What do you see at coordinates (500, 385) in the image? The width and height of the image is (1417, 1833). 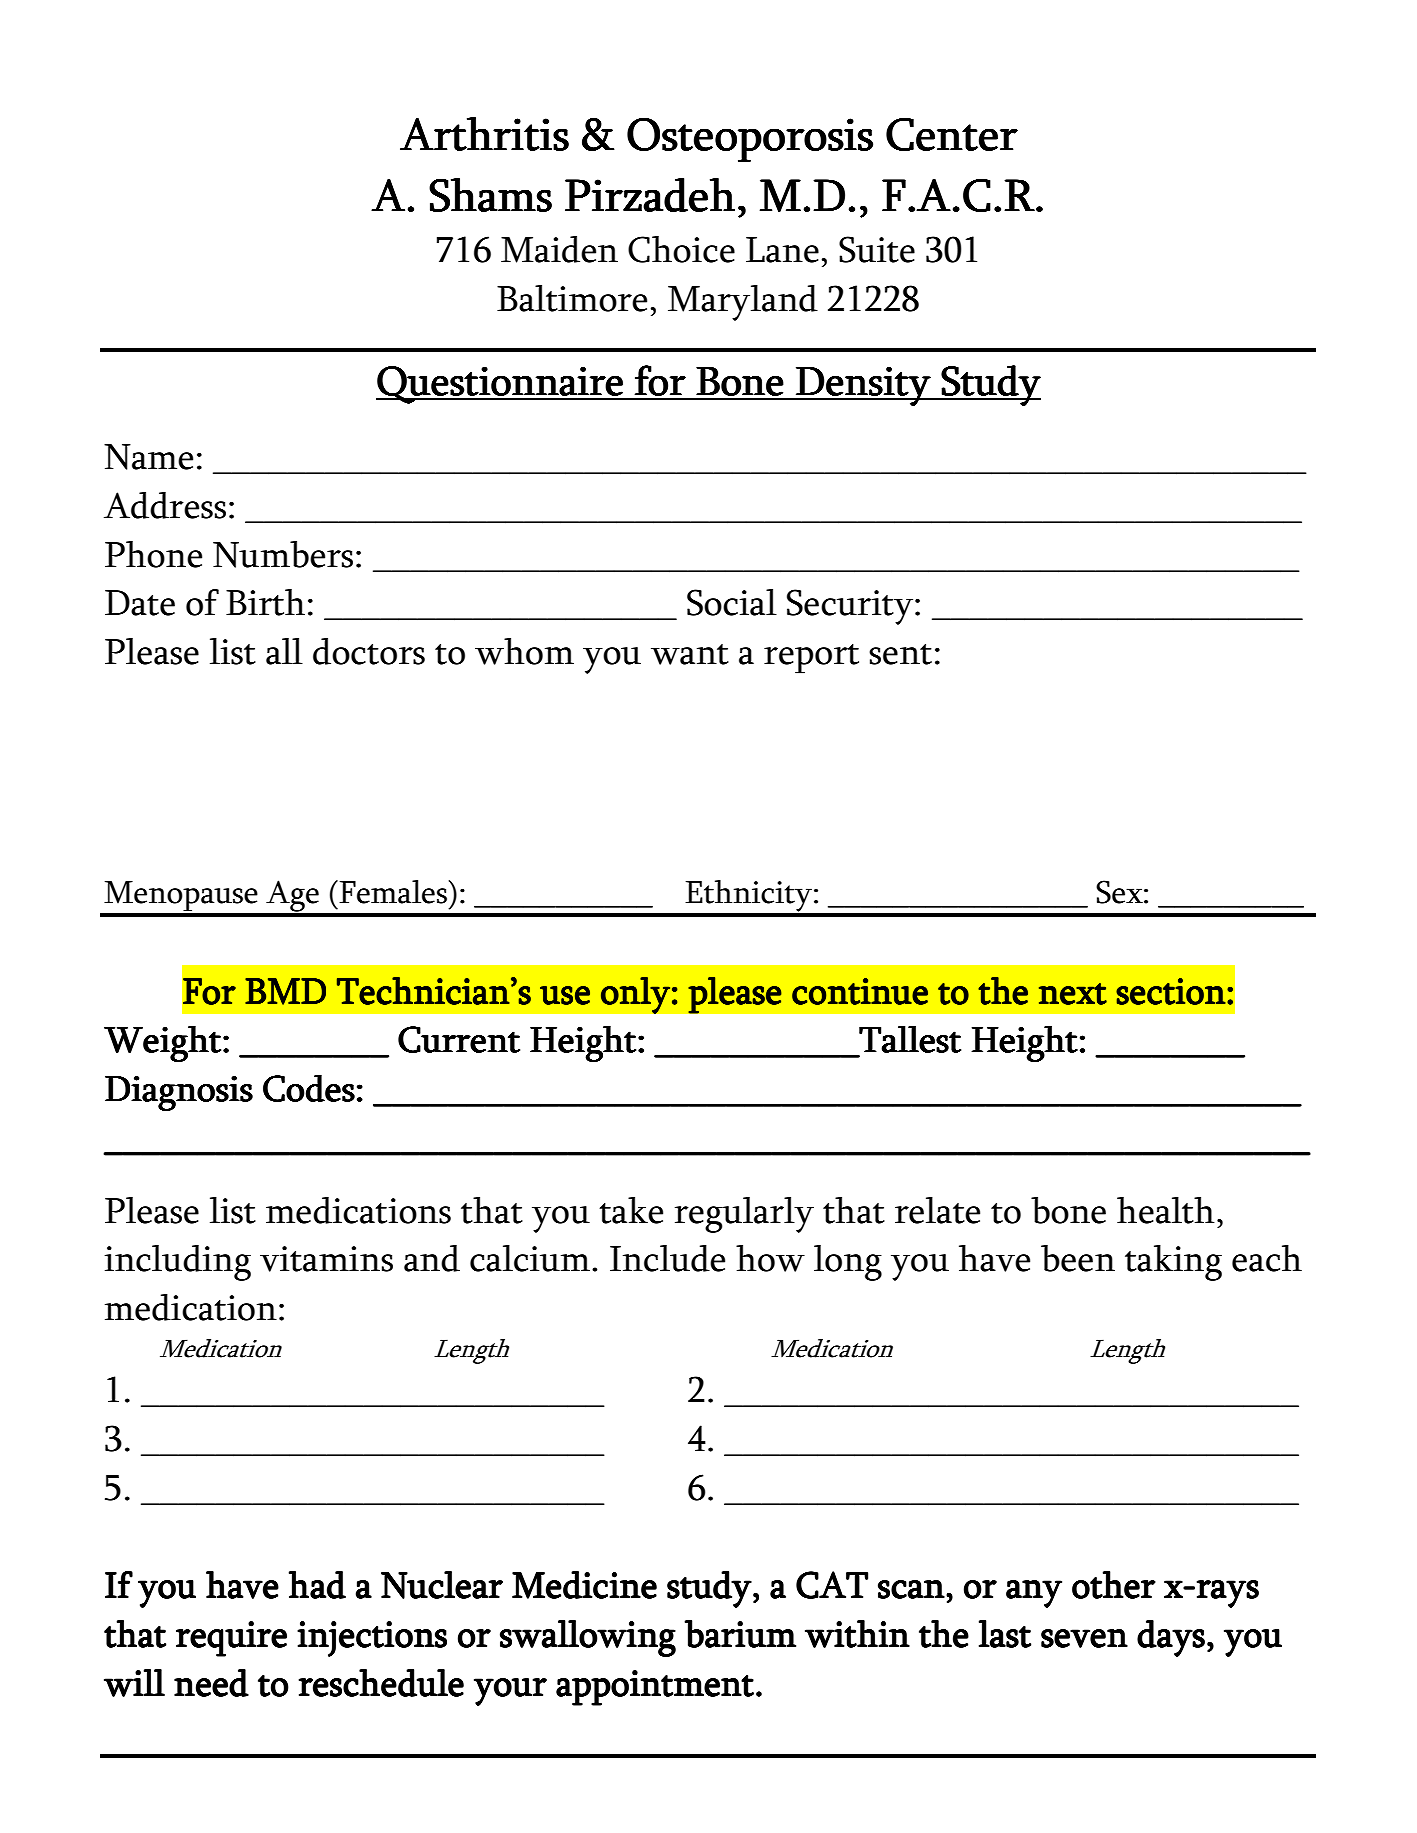 I see `Questionnaire` at bounding box center [500, 385].
